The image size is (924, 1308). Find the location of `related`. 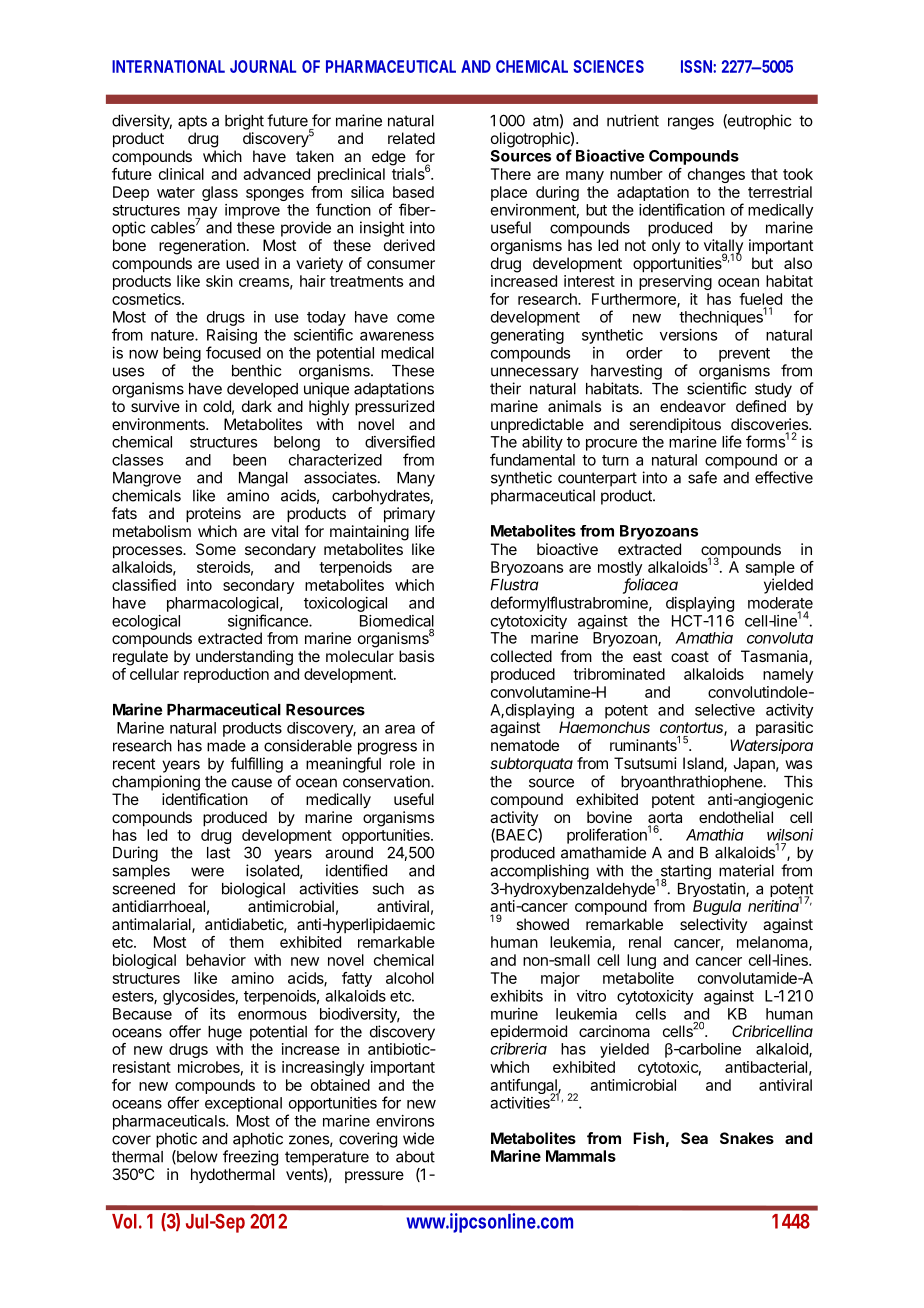

related is located at coordinates (411, 138).
